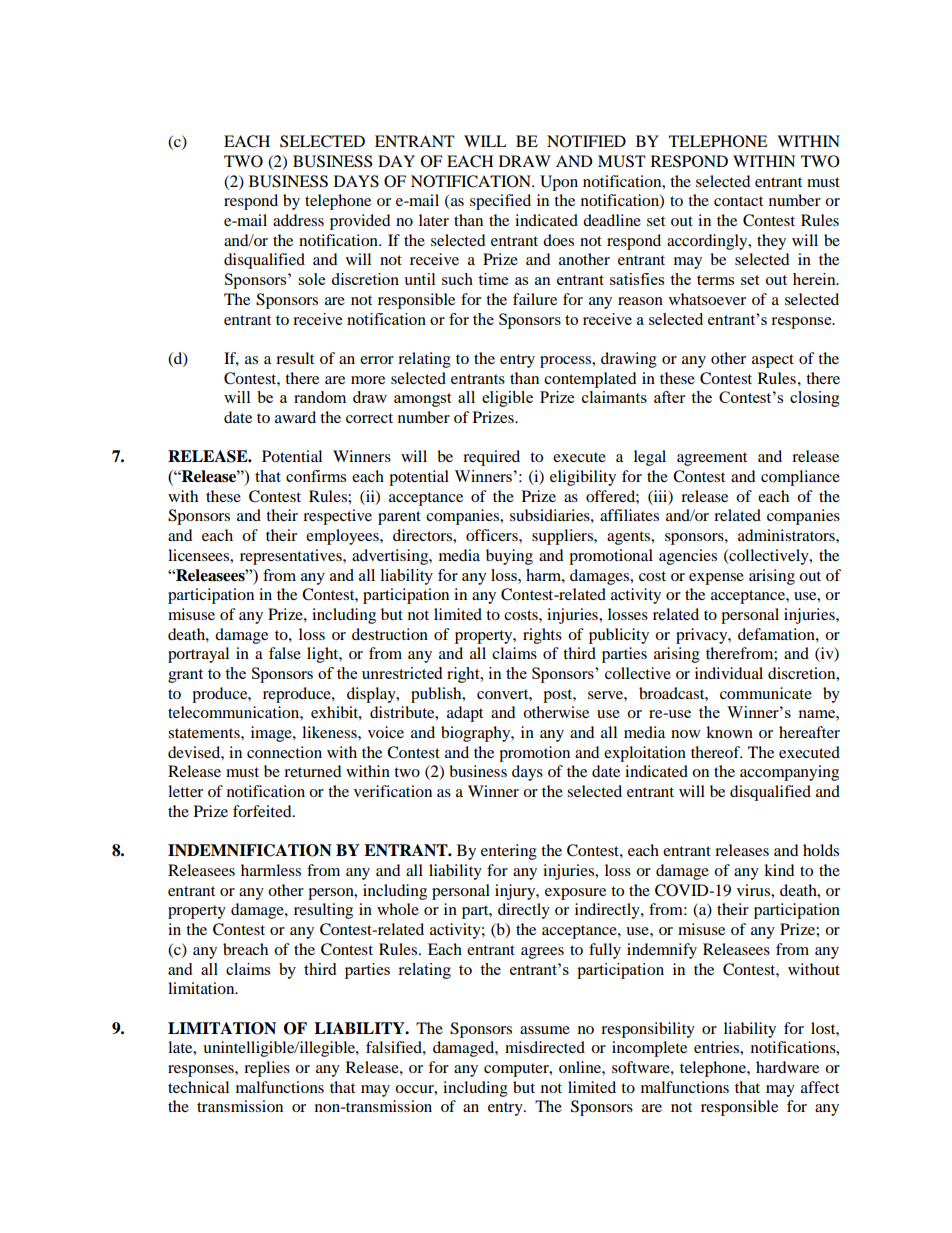 The height and width of the image is (1233, 952). Describe the element at coordinates (298, 220) in the image. I see `address` at that location.
